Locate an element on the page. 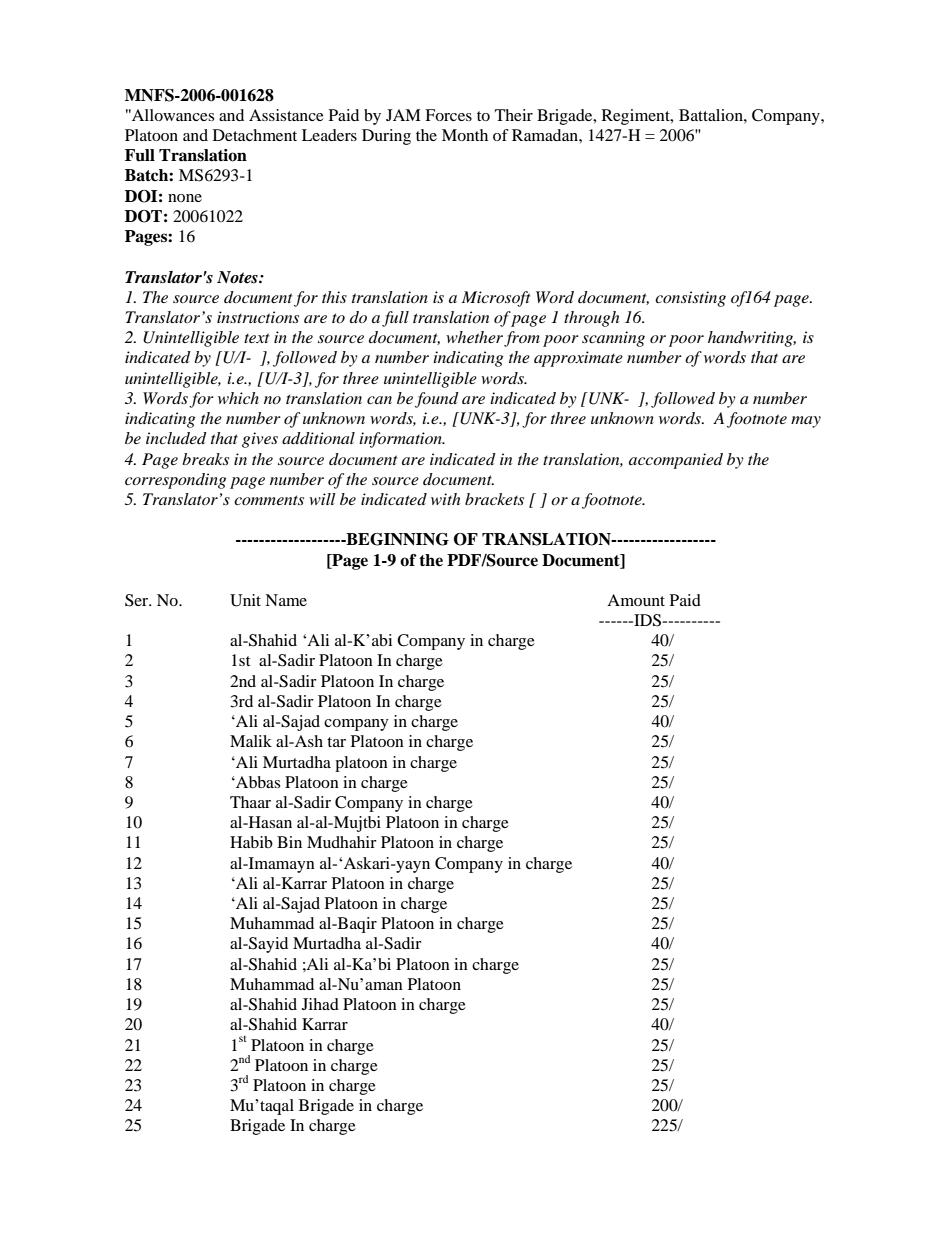 This image has height=1233, width=952. which is located at coordinates (238, 398).
